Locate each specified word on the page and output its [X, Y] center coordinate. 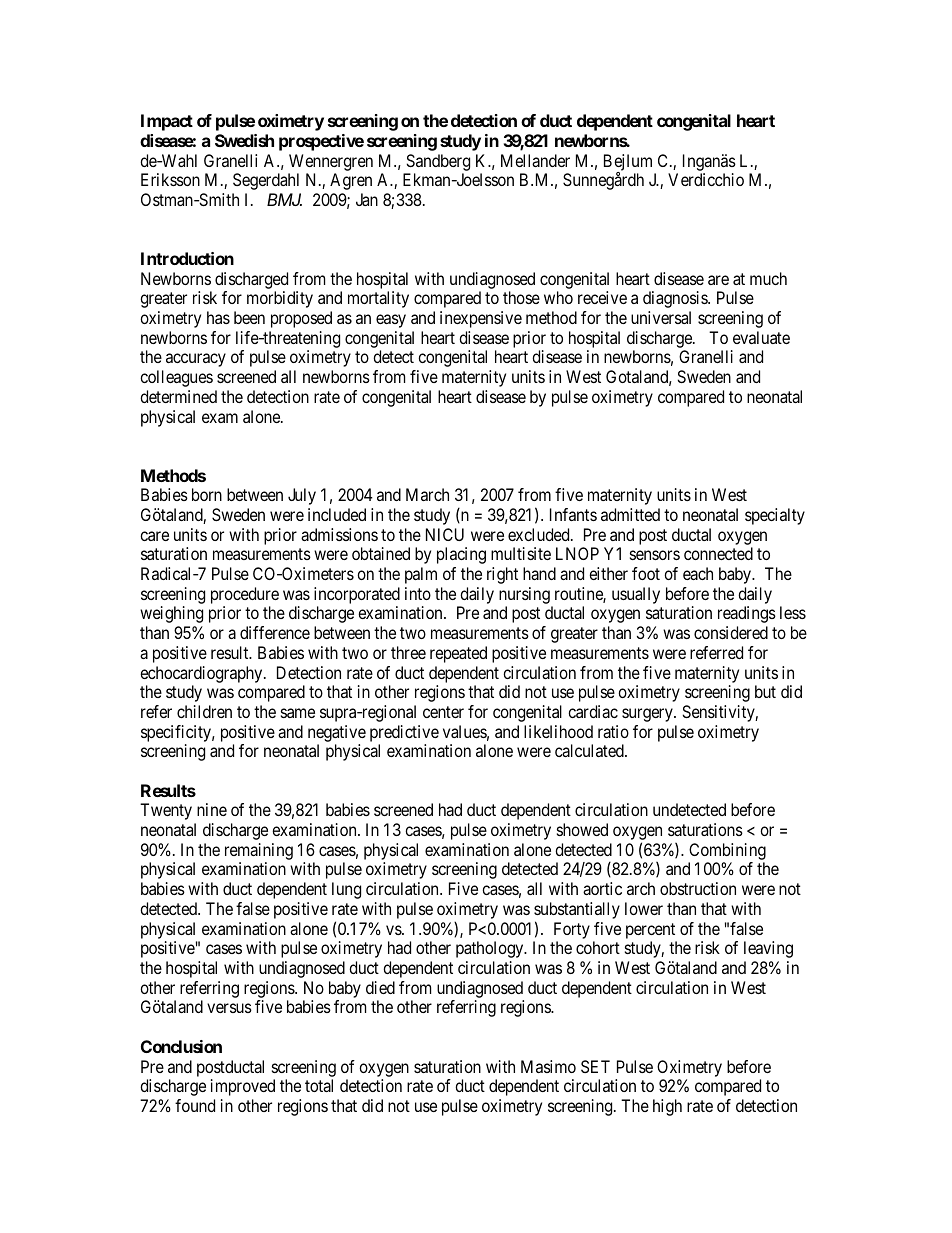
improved [243, 1087]
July [302, 496]
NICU [445, 534]
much [768, 278]
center [443, 712]
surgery [648, 715]
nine [212, 809]
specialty [775, 516]
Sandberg [438, 162]
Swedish [244, 140]
